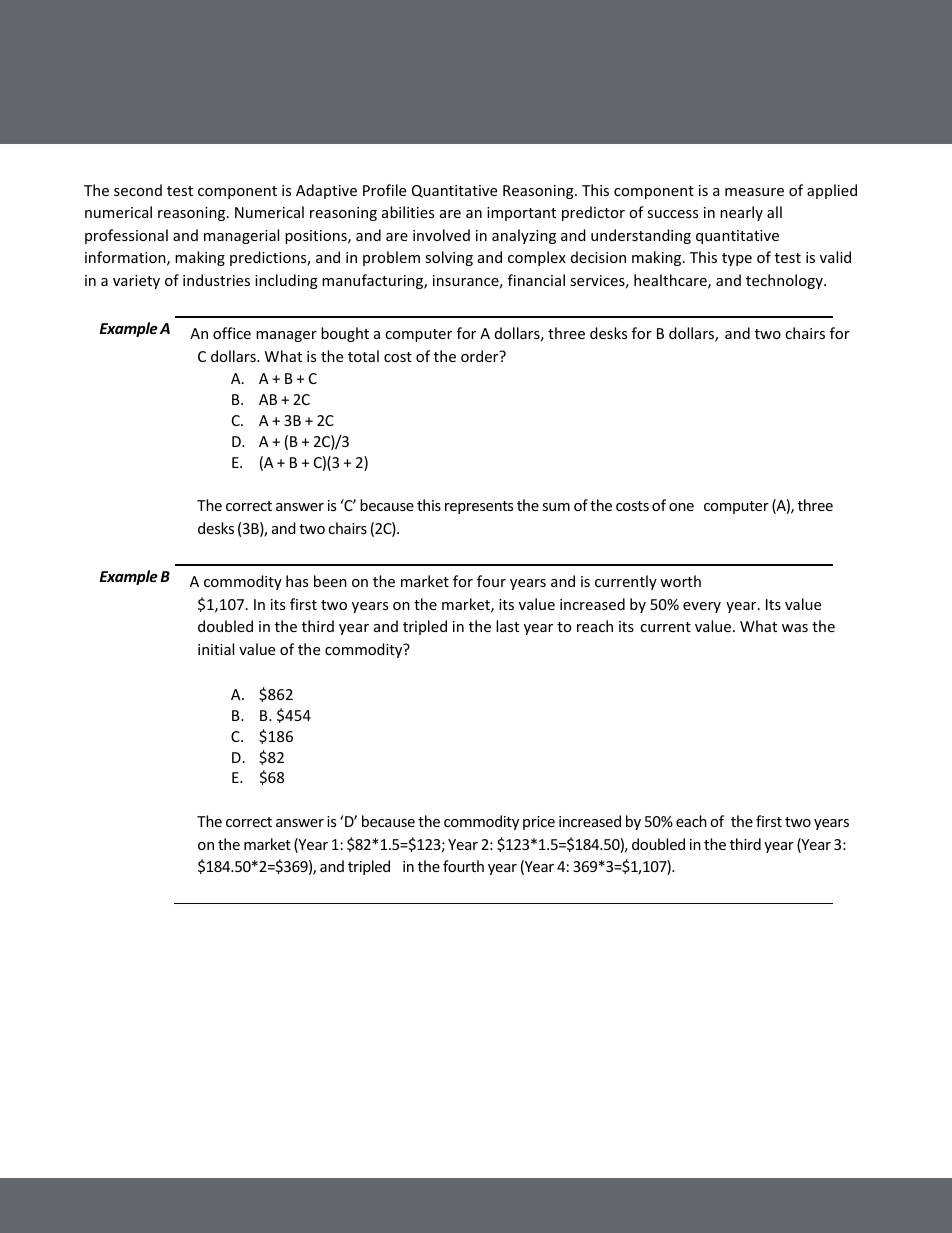 This image has width=952, height=1233. Describe the element at coordinates (539, 823) in the image. I see `price` at that location.
